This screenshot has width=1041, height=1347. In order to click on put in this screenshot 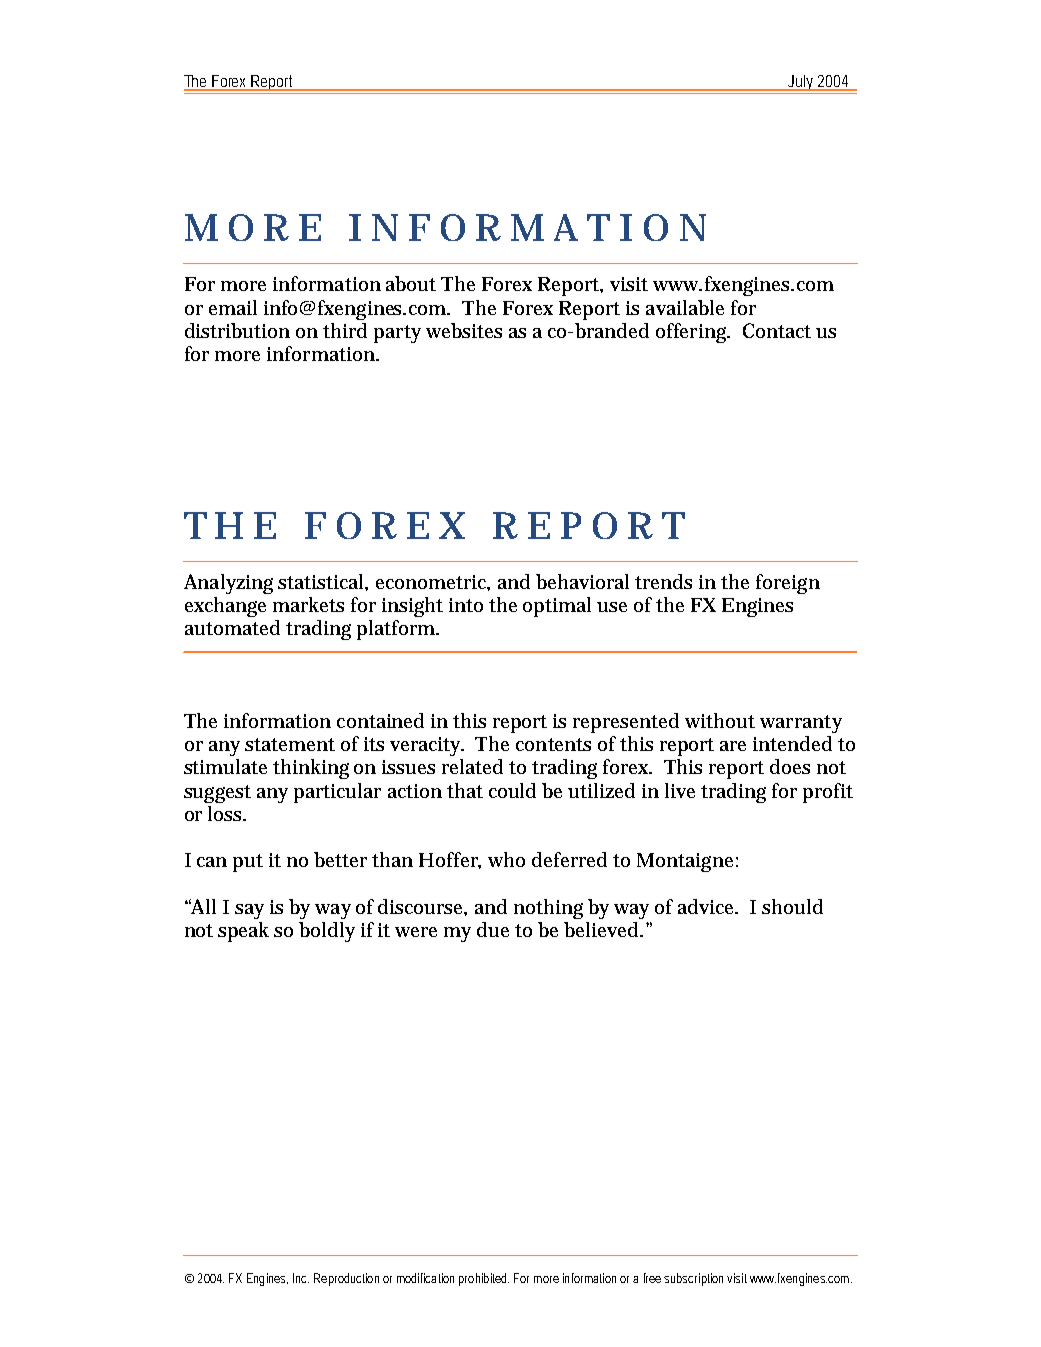, I will do `click(248, 863)`.
